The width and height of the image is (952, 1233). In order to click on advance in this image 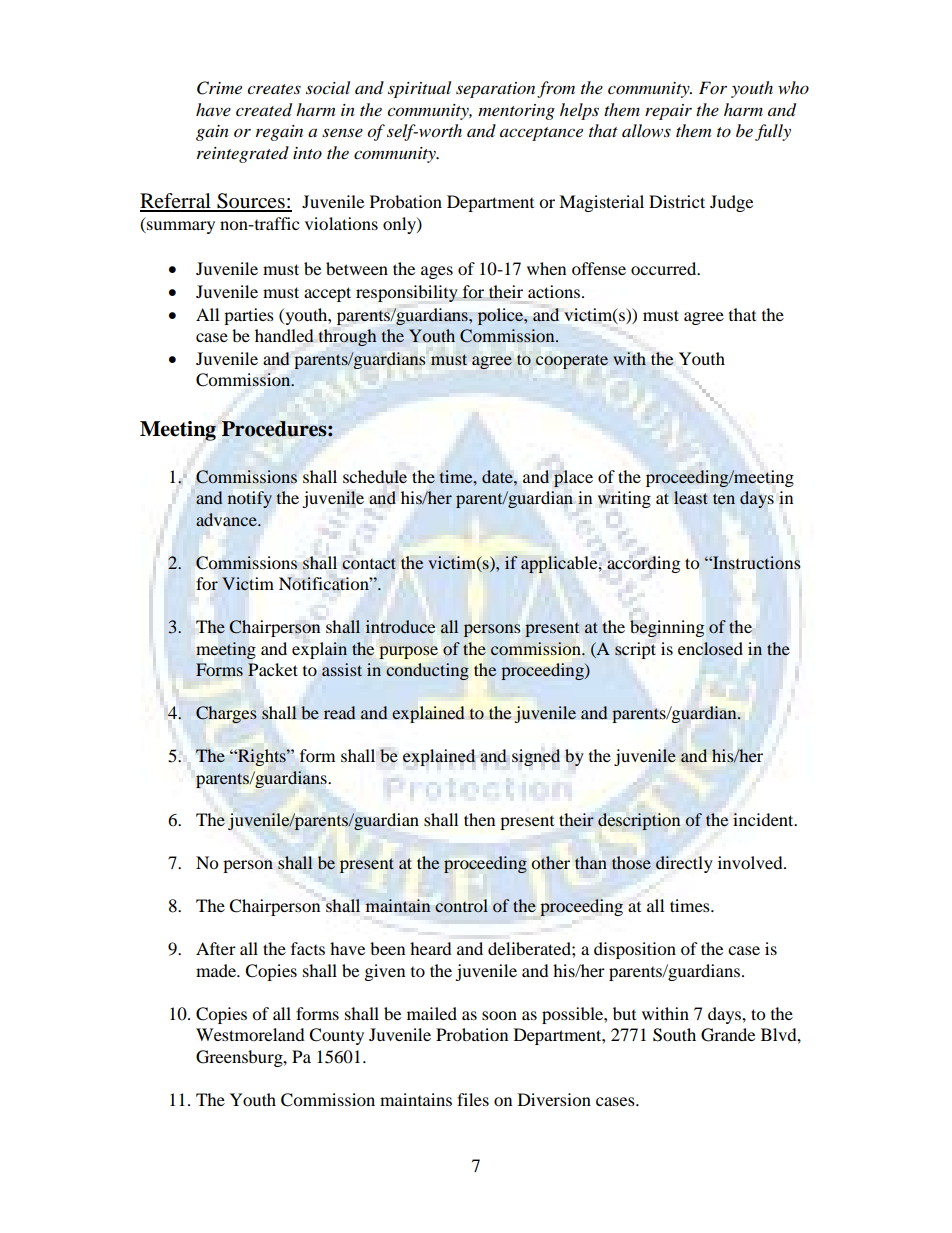, I will do `click(227, 519)`.
